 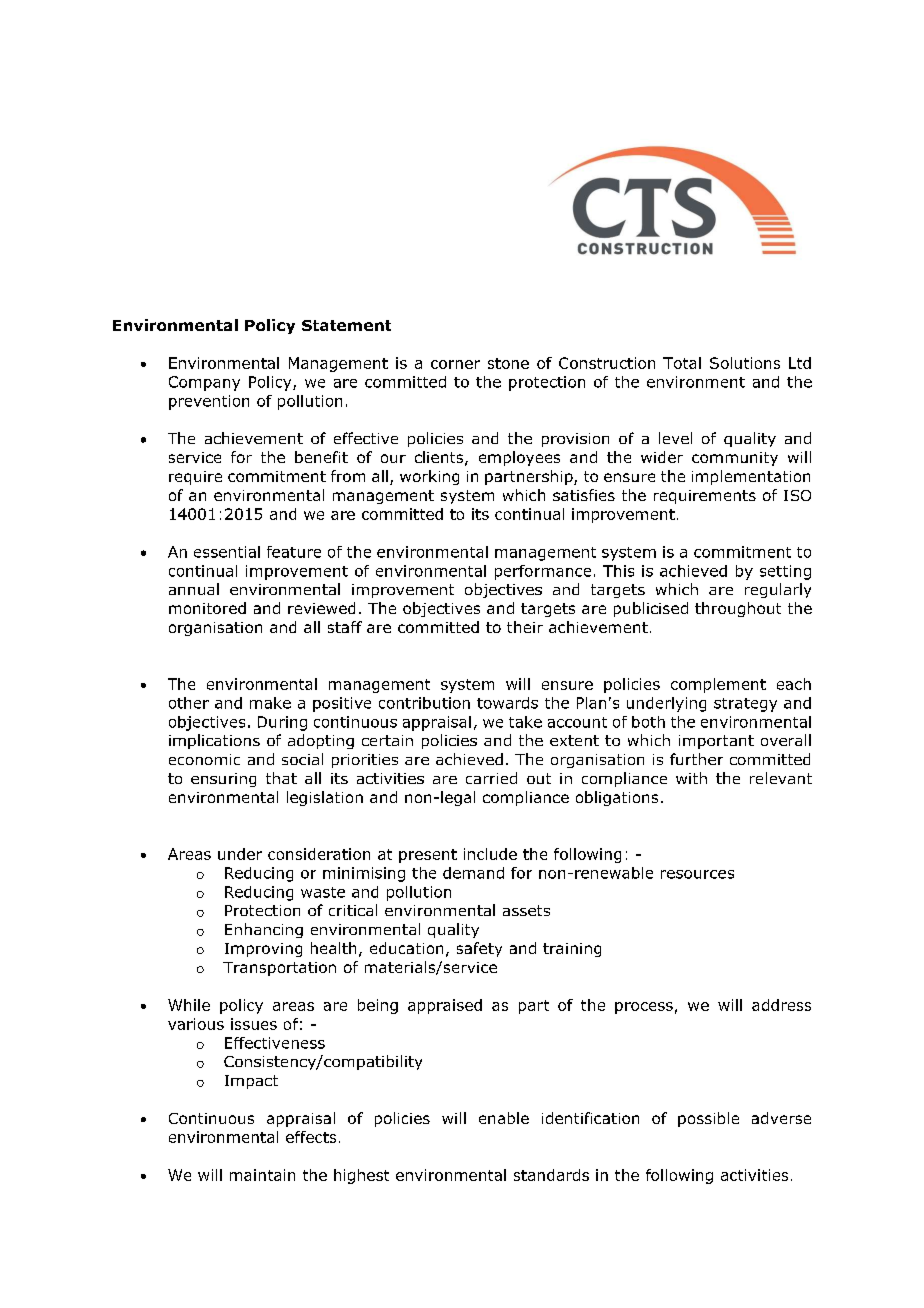 I want to click on enable, so click(x=504, y=1118).
